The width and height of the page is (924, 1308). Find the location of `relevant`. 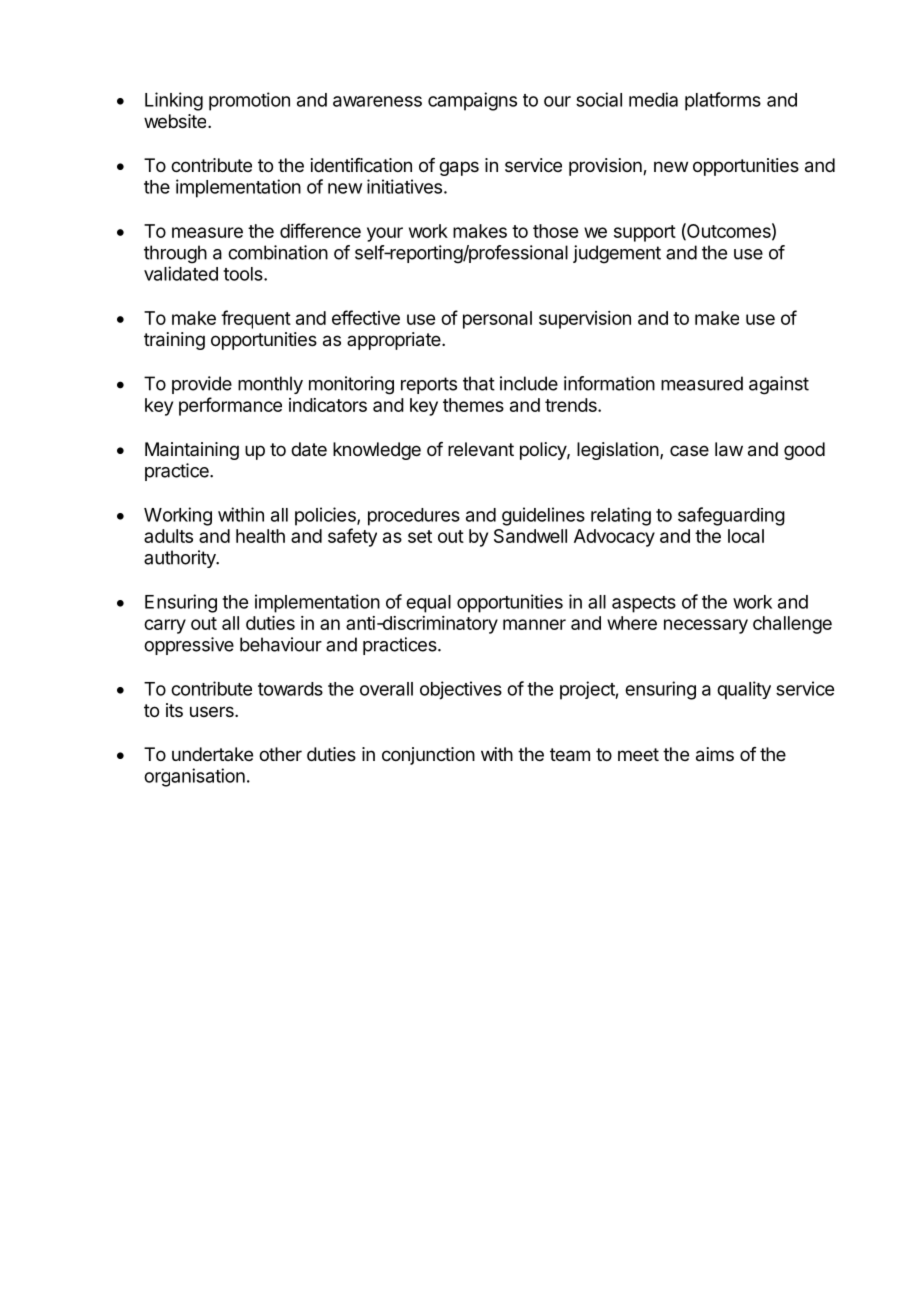

relevant is located at coordinates (481, 449).
